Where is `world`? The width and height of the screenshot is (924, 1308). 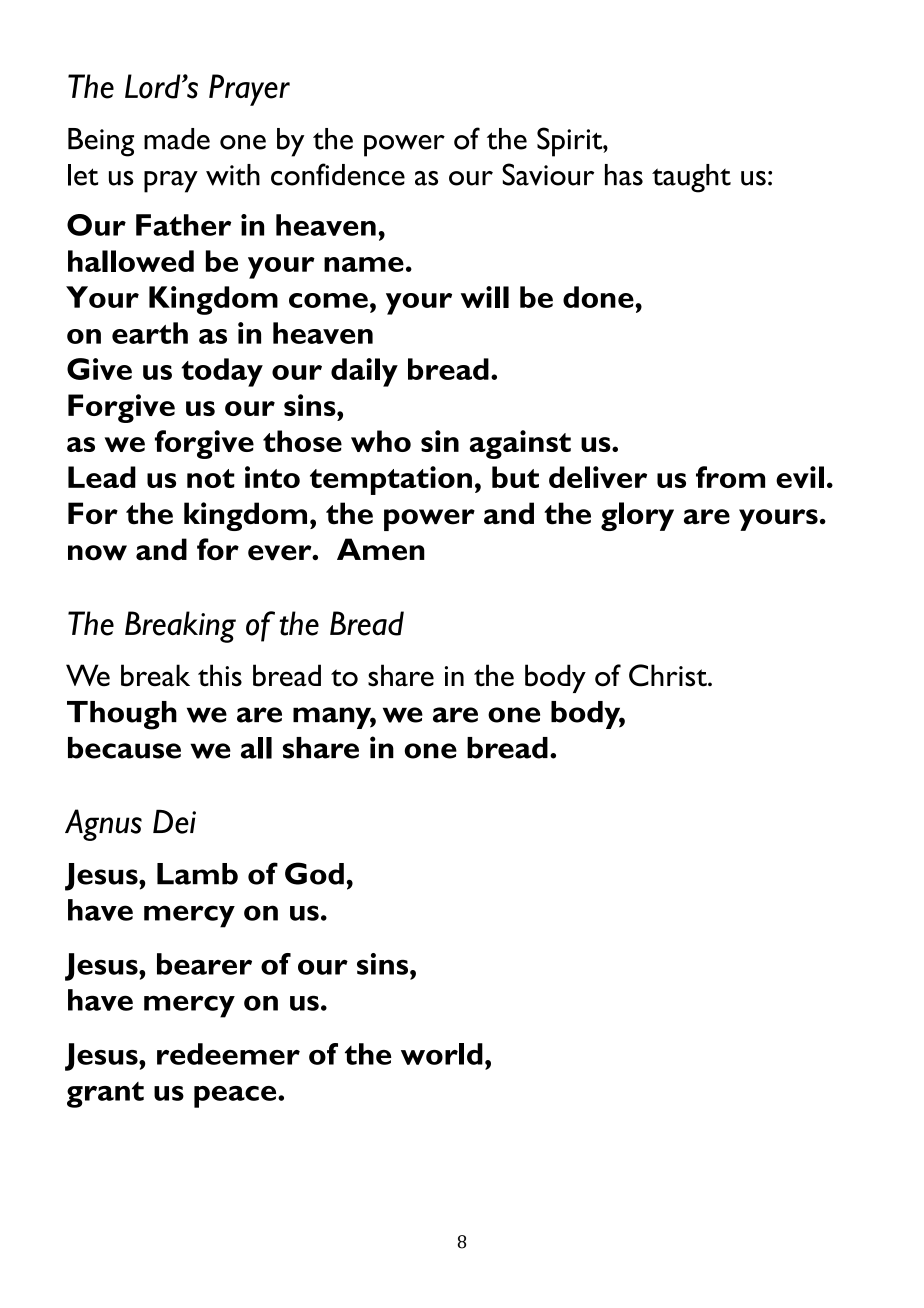 world is located at coordinates (442, 1054).
